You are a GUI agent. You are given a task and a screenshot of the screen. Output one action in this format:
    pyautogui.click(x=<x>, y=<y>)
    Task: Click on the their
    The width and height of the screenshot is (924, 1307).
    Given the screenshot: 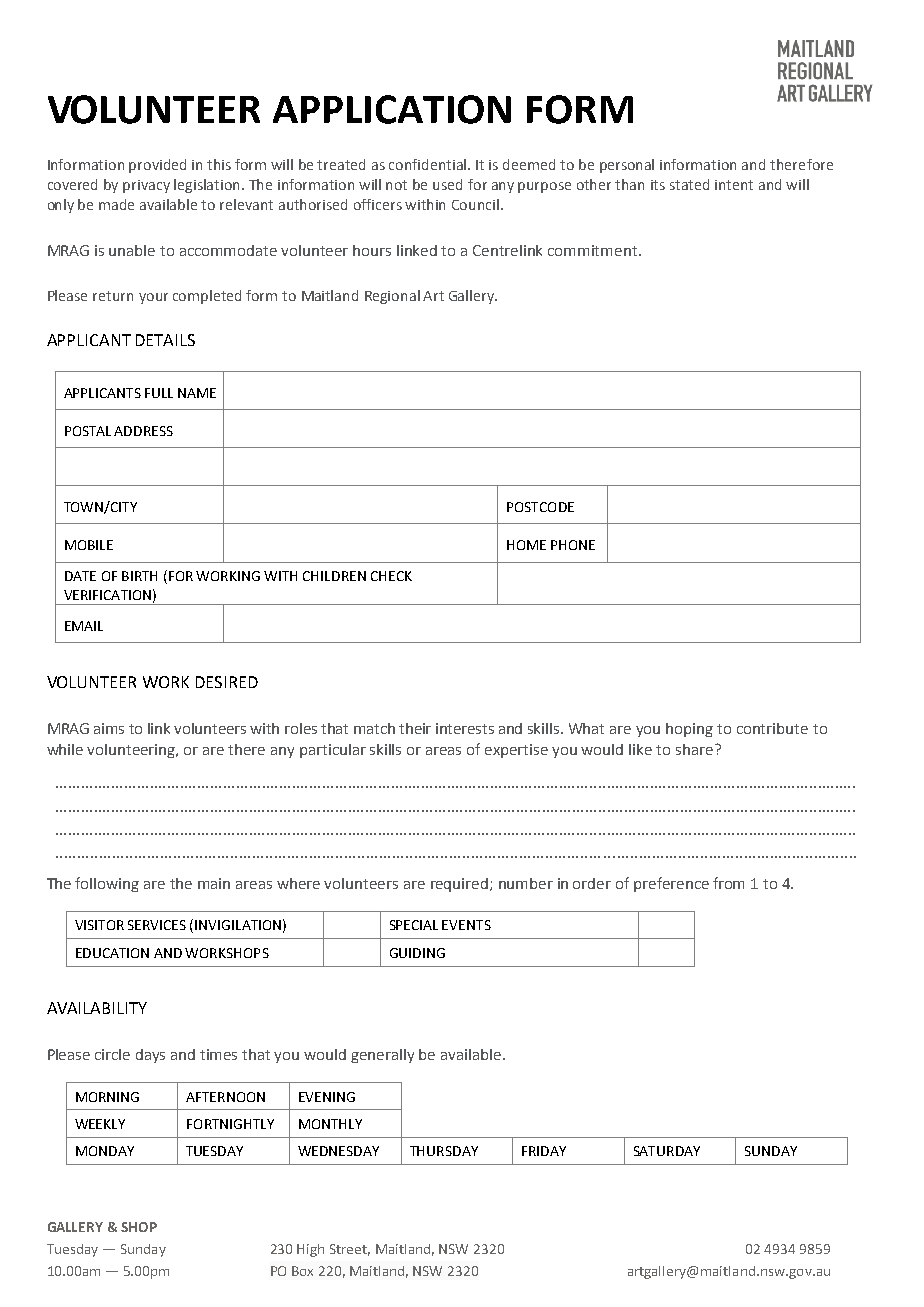 What is the action you would take?
    pyautogui.click(x=415, y=728)
